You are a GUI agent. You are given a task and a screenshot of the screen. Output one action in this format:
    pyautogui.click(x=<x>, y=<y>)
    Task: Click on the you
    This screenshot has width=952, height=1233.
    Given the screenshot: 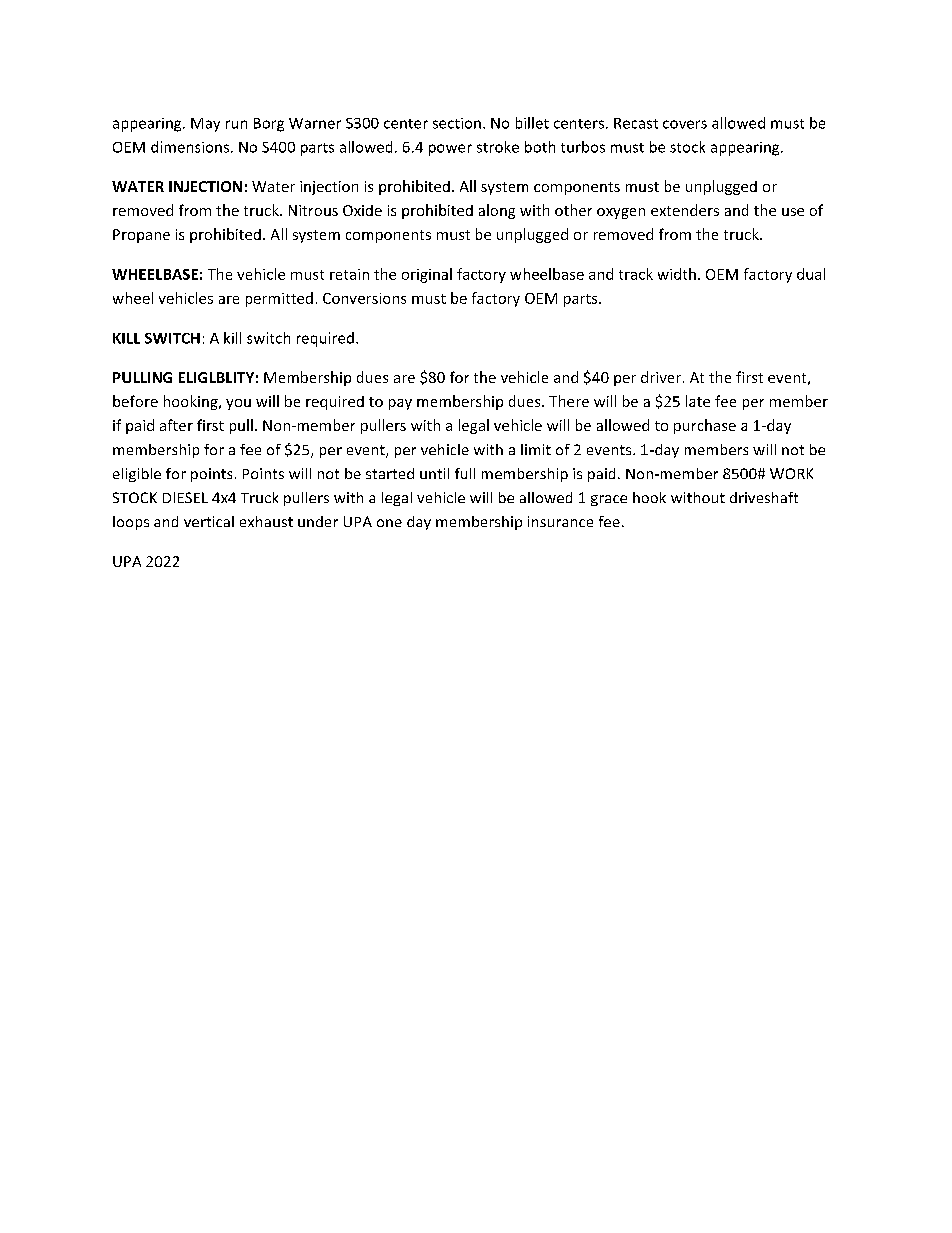 What is the action you would take?
    pyautogui.click(x=238, y=404)
